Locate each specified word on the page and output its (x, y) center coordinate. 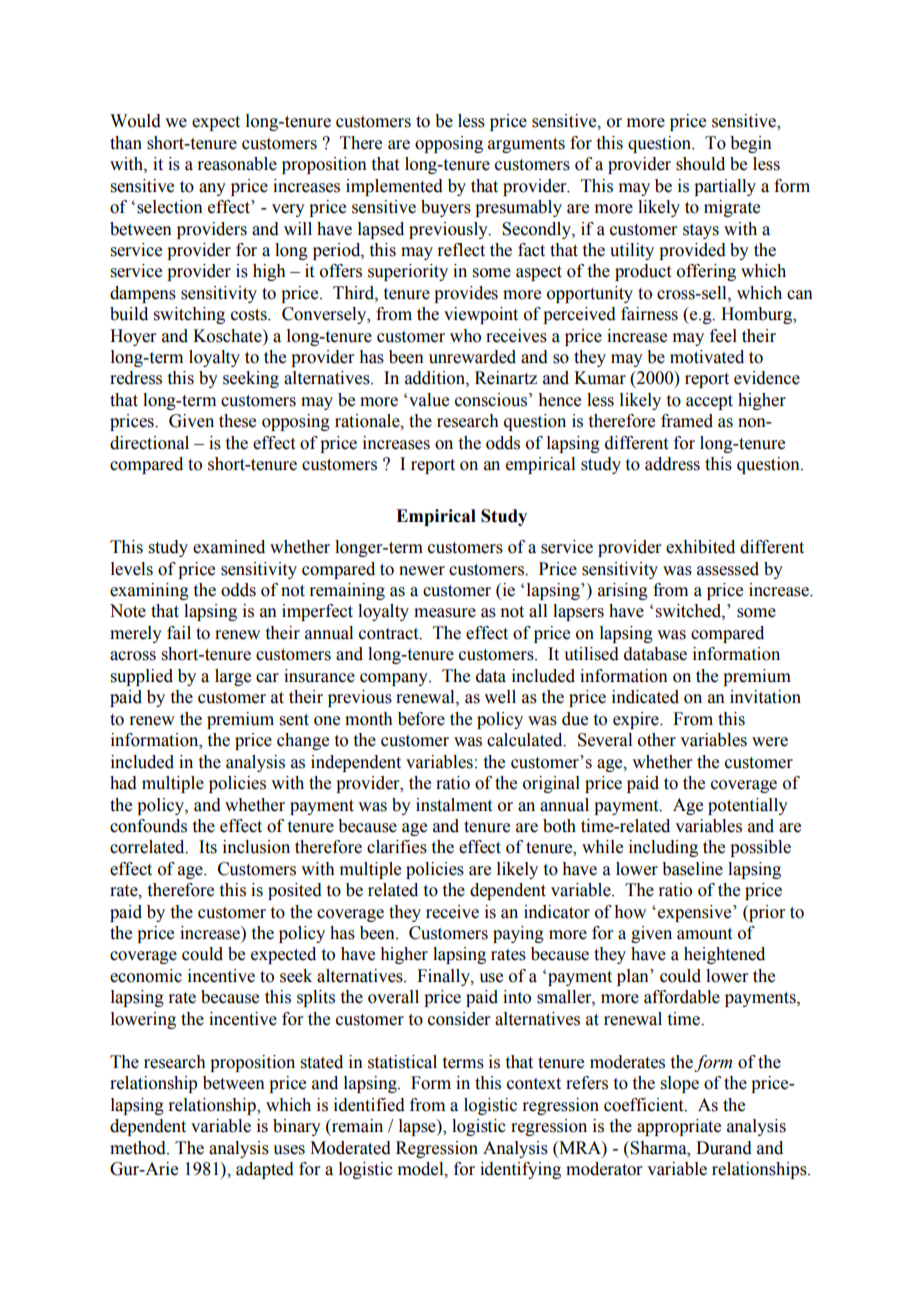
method (139, 1148)
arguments (526, 145)
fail (179, 633)
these (237, 421)
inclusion (256, 847)
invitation (765, 697)
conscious (491, 400)
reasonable (237, 164)
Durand (724, 1148)
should (700, 164)
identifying (520, 1170)
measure (445, 613)
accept (709, 402)
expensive (696, 913)
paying (518, 934)
